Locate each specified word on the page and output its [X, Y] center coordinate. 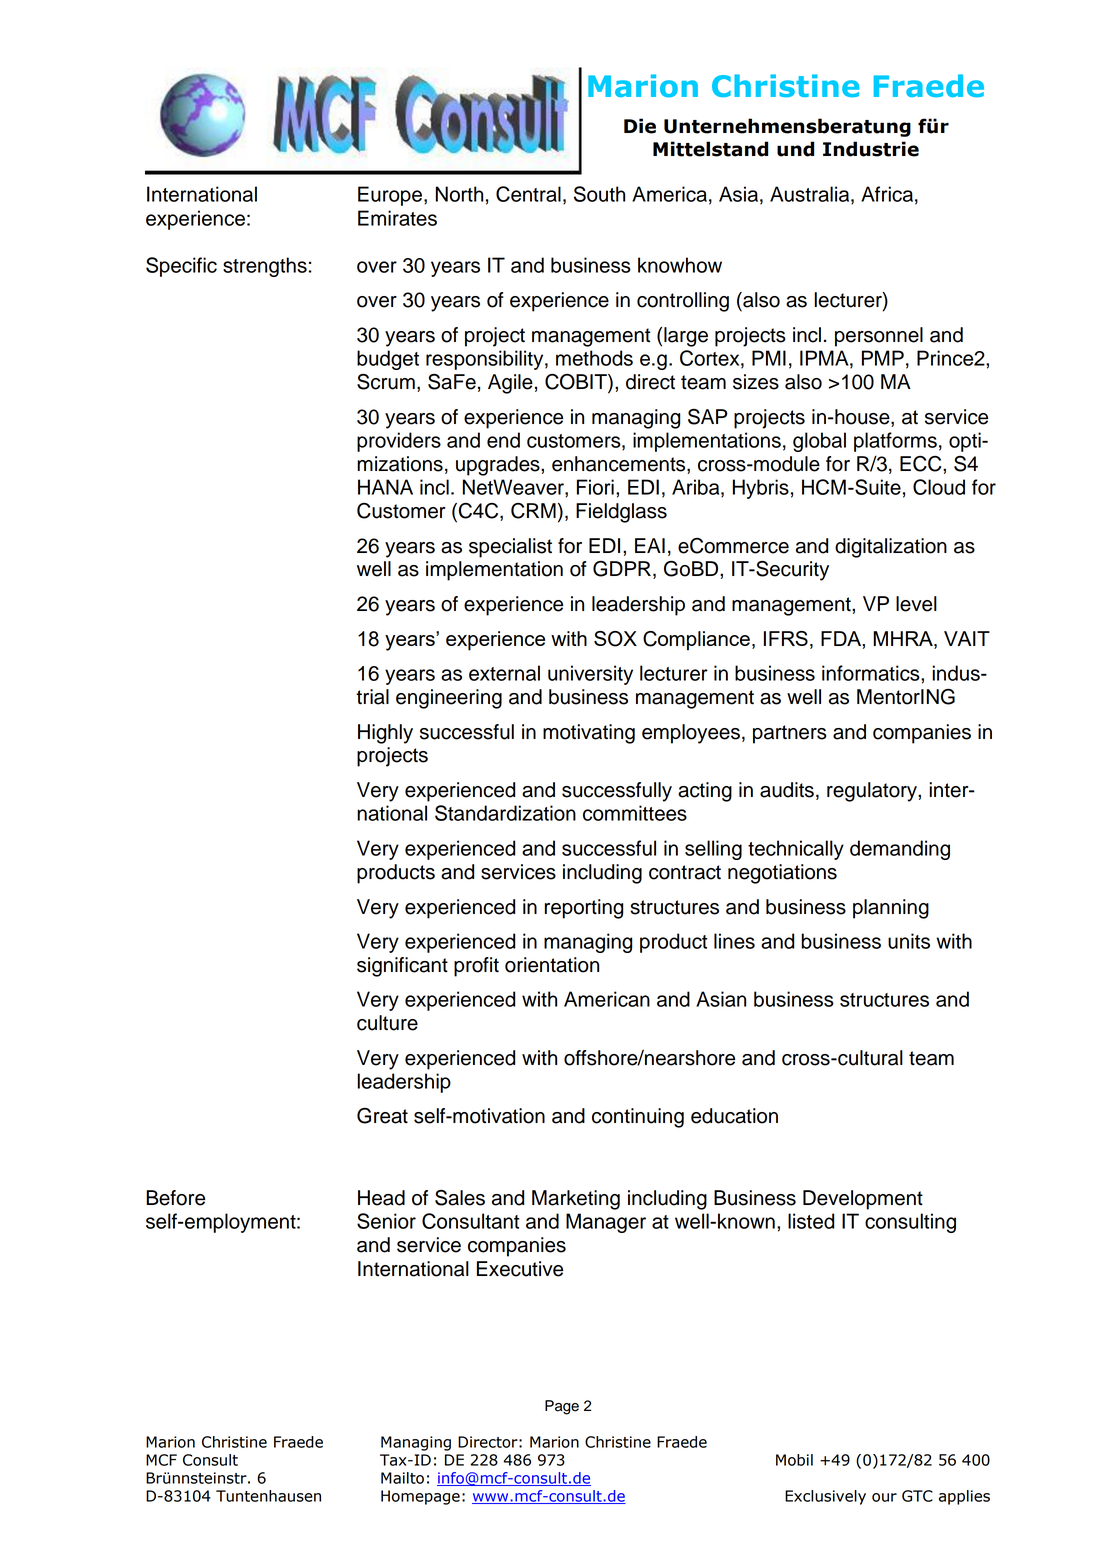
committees [635, 813]
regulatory [873, 792]
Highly [385, 734]
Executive [520, 1269]
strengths [265, 267]
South [599, 194]
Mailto [402, 1478]
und [795, 149]
